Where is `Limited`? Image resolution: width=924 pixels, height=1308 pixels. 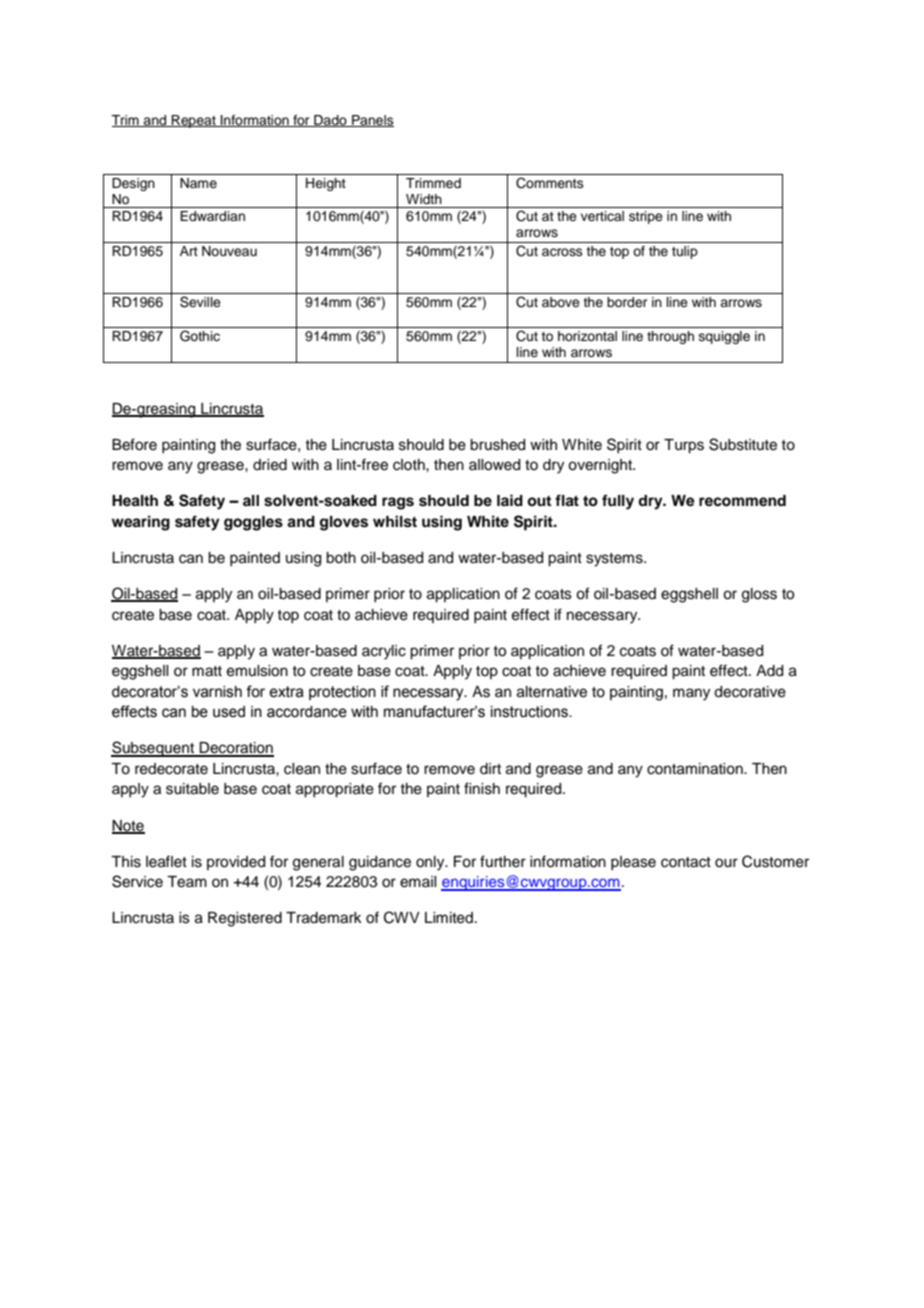 Limited is located at coordinates (449, 918).
